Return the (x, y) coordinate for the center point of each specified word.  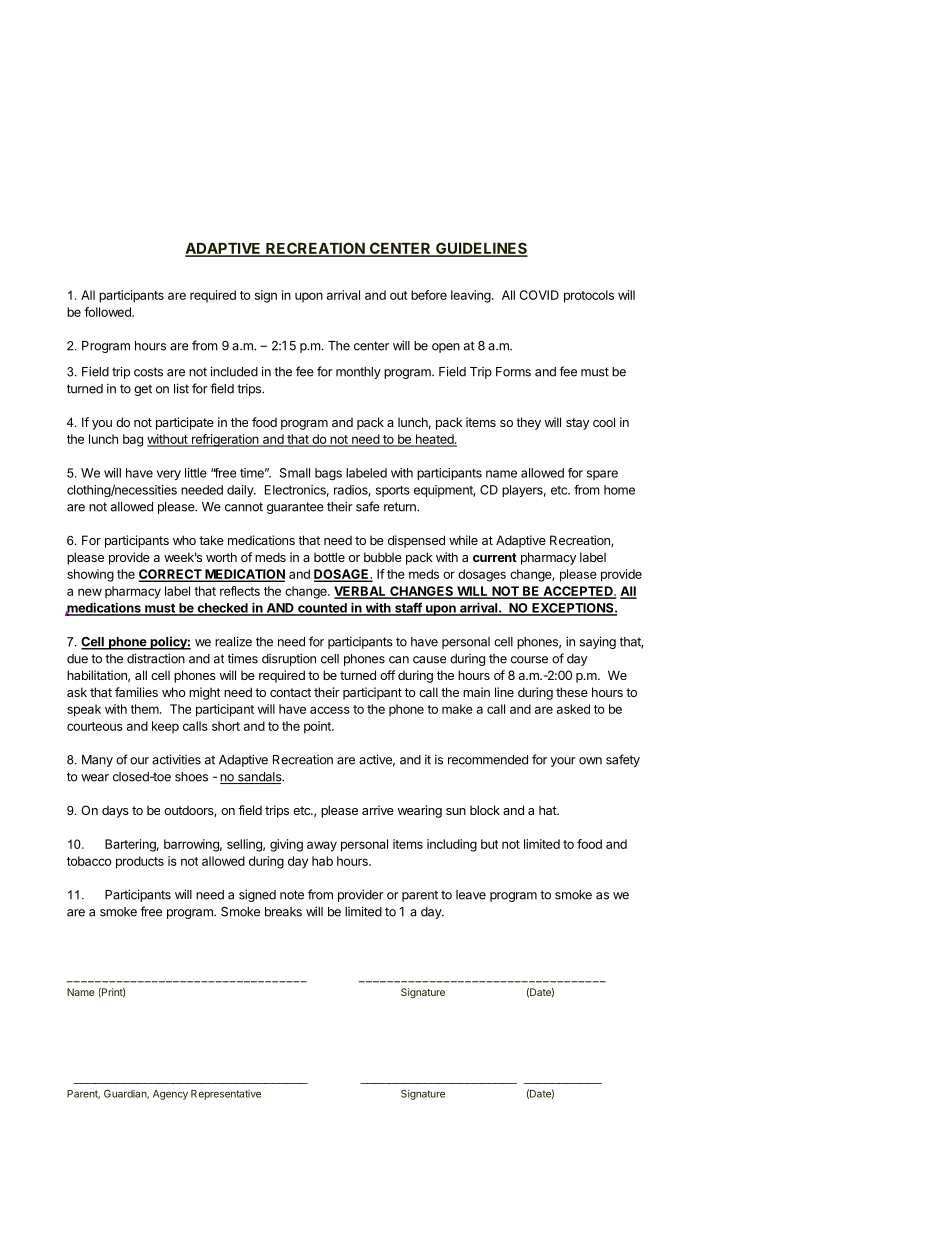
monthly (358, 373)
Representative (226, 1095)
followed (108, 312)
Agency (170, 1095)
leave (471, 895)
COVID (539, 295)
